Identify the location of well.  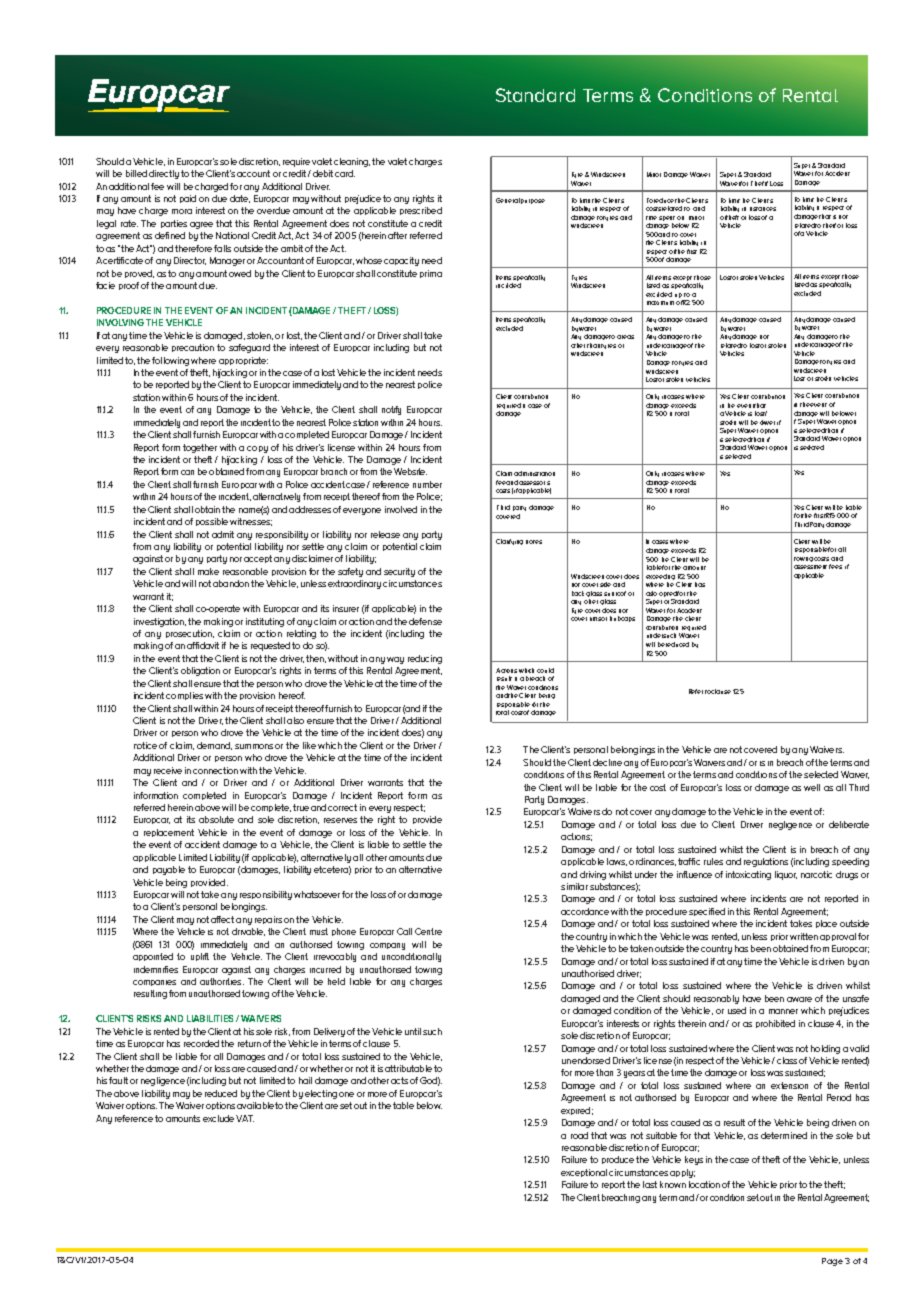
(812, 787).
